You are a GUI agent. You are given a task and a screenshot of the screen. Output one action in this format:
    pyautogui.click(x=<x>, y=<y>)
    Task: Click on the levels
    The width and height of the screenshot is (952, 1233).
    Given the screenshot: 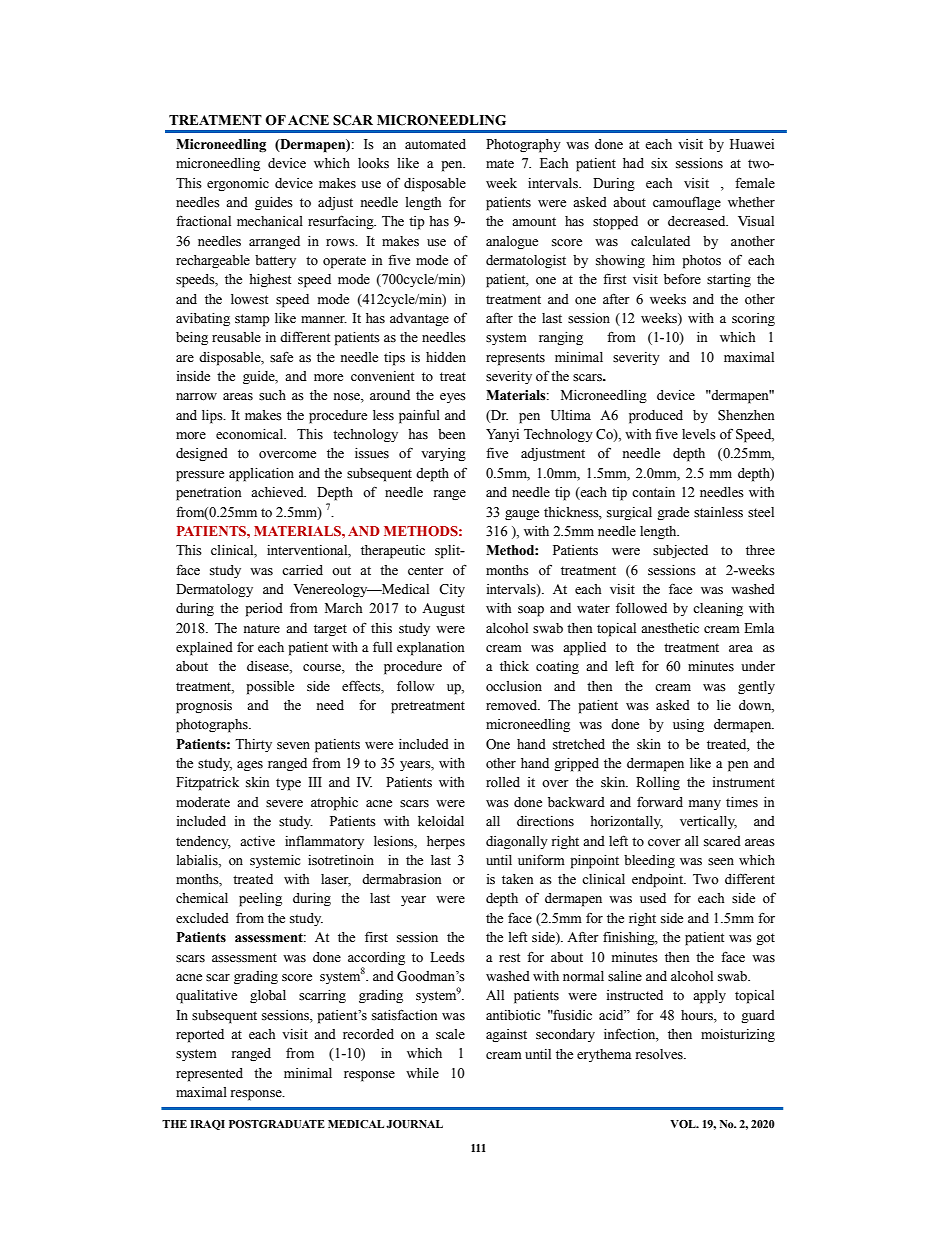 What is the action you would take?
    pyautogui.click(x=699, y=434)
